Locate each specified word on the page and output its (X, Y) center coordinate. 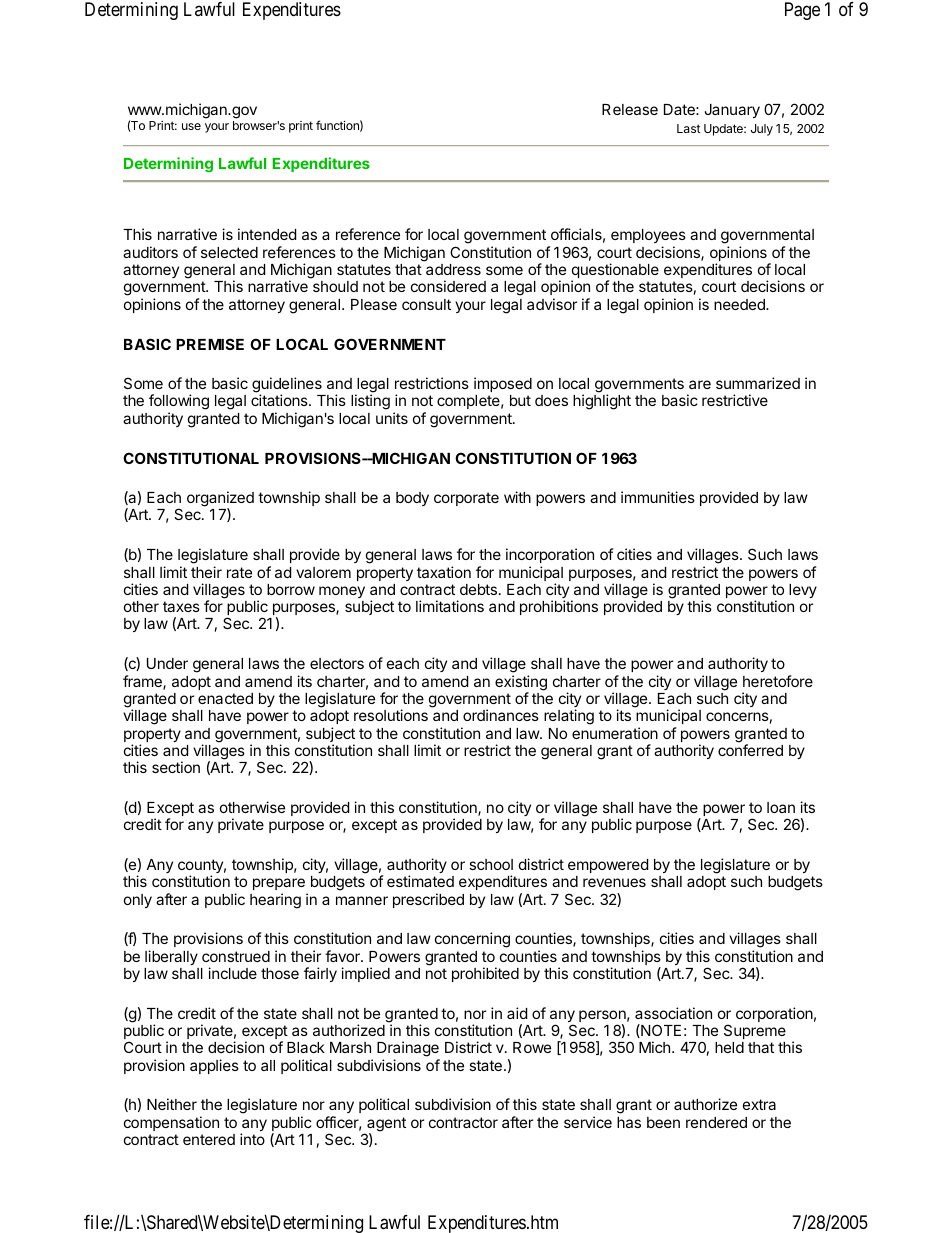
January (732, 111)
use (191, 126)
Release (630, 109)
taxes (181, 606)
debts (478, 589)
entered (209, 1139)
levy (803, 591)
